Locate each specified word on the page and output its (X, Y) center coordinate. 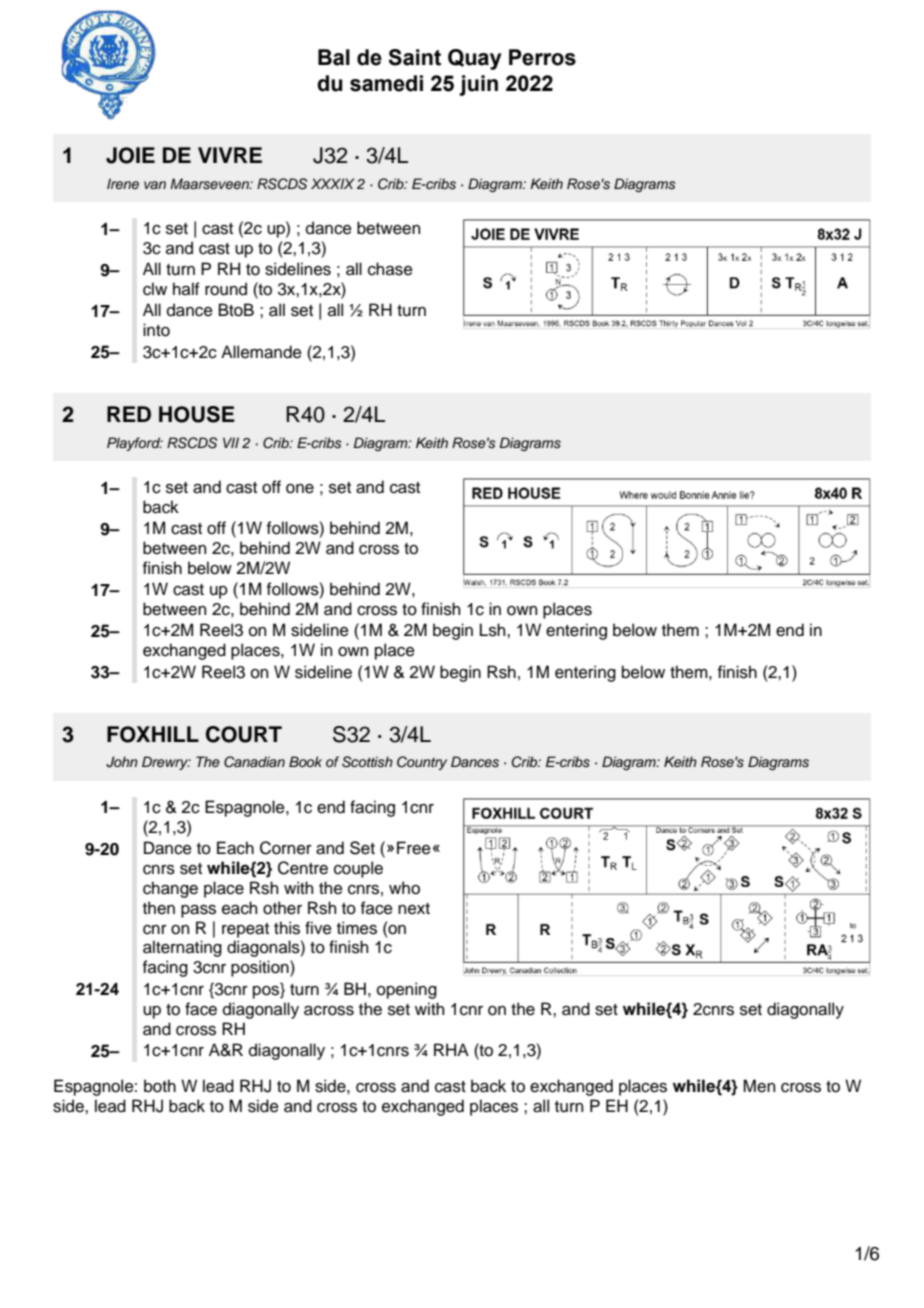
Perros (542, 57)
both (160, 1086)
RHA (451, 1049)
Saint (414, 57)
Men (759, 1086)
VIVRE (230, 155)
